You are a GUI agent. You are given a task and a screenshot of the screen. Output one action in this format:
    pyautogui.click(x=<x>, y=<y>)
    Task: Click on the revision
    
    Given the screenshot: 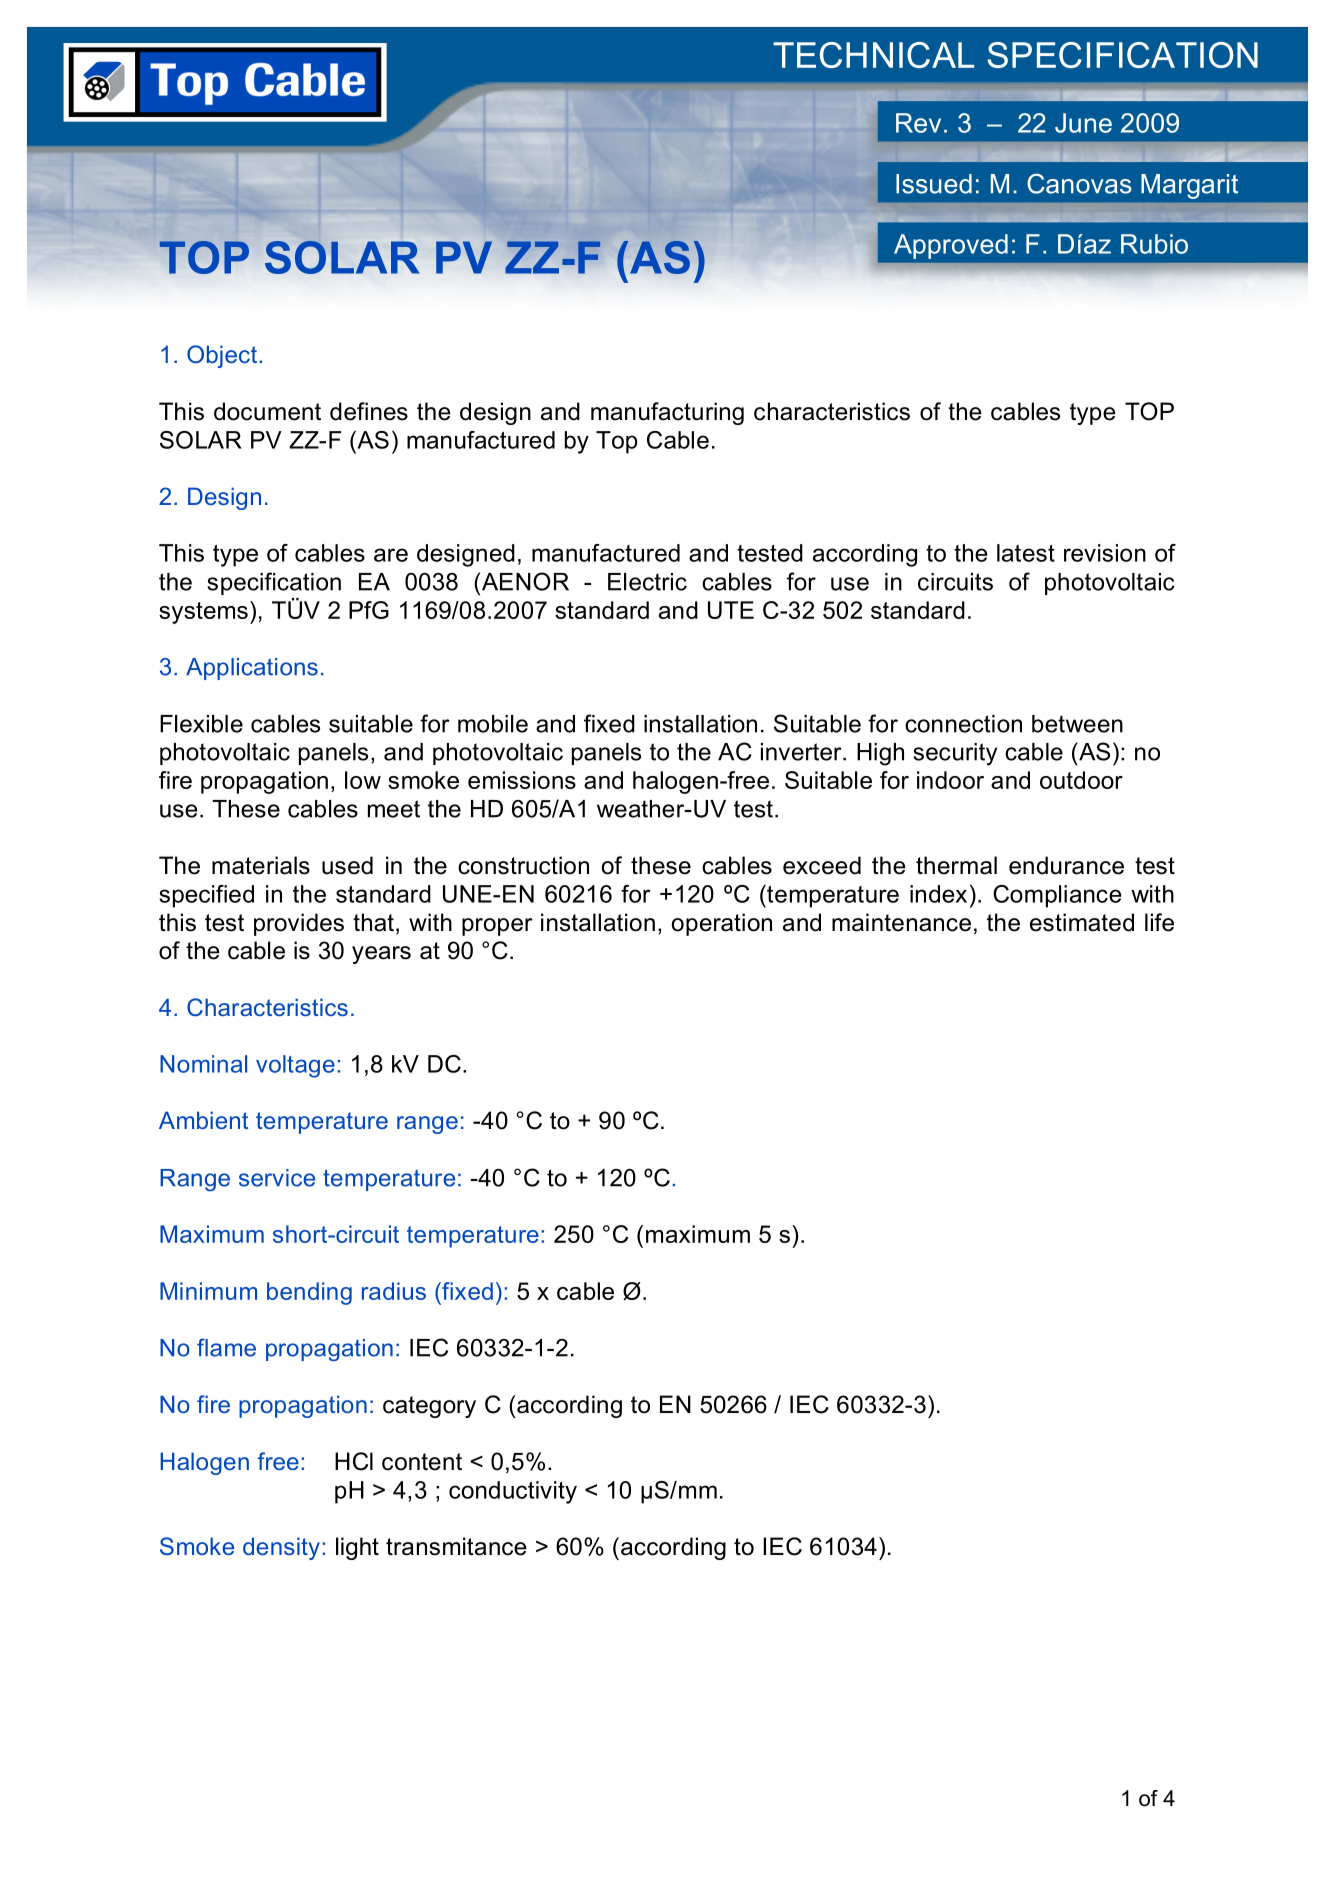 What is the action you would take?
    pyautogui.click(x=1105, y=553)
